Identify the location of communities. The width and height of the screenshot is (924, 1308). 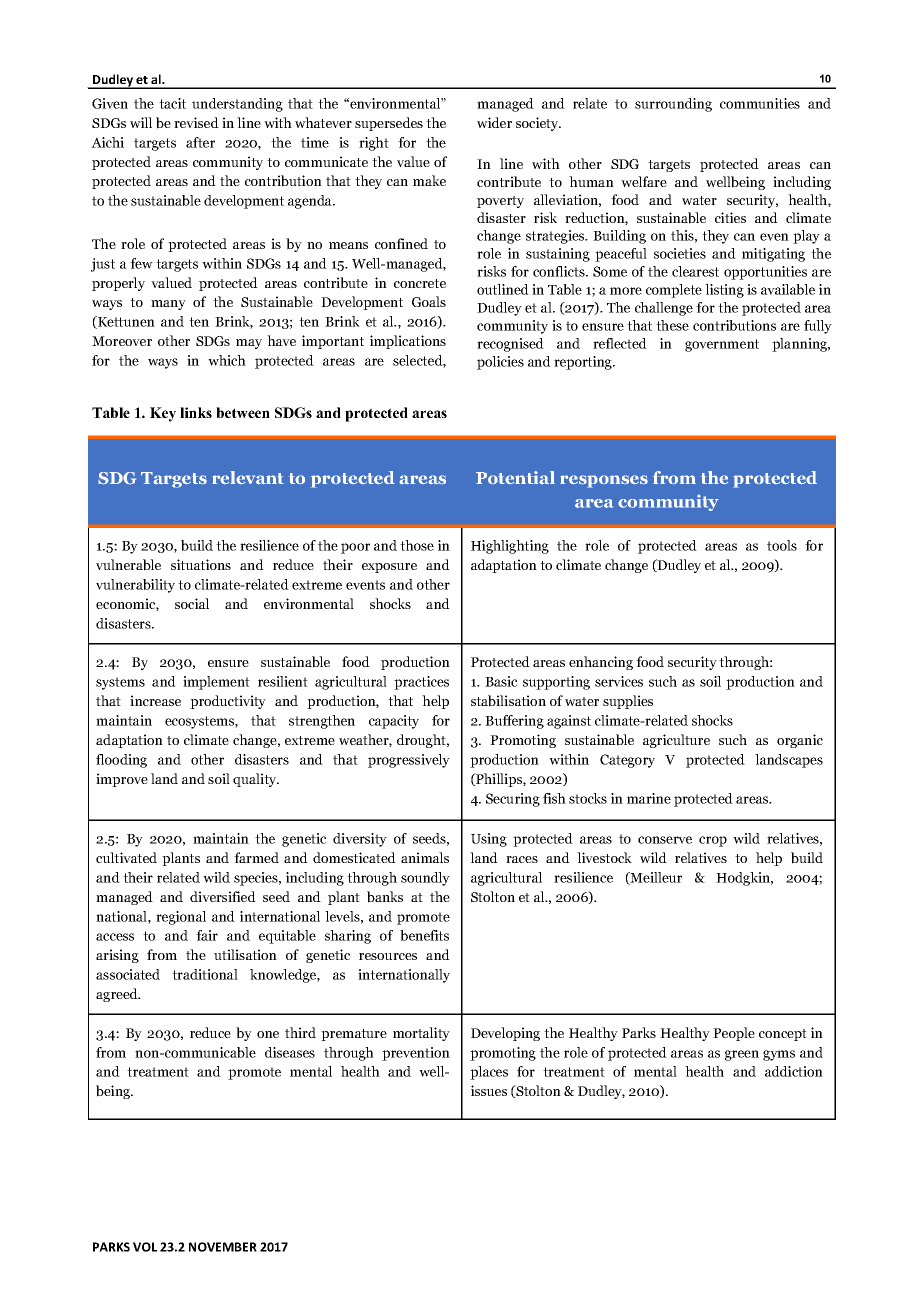
(760, 103).
